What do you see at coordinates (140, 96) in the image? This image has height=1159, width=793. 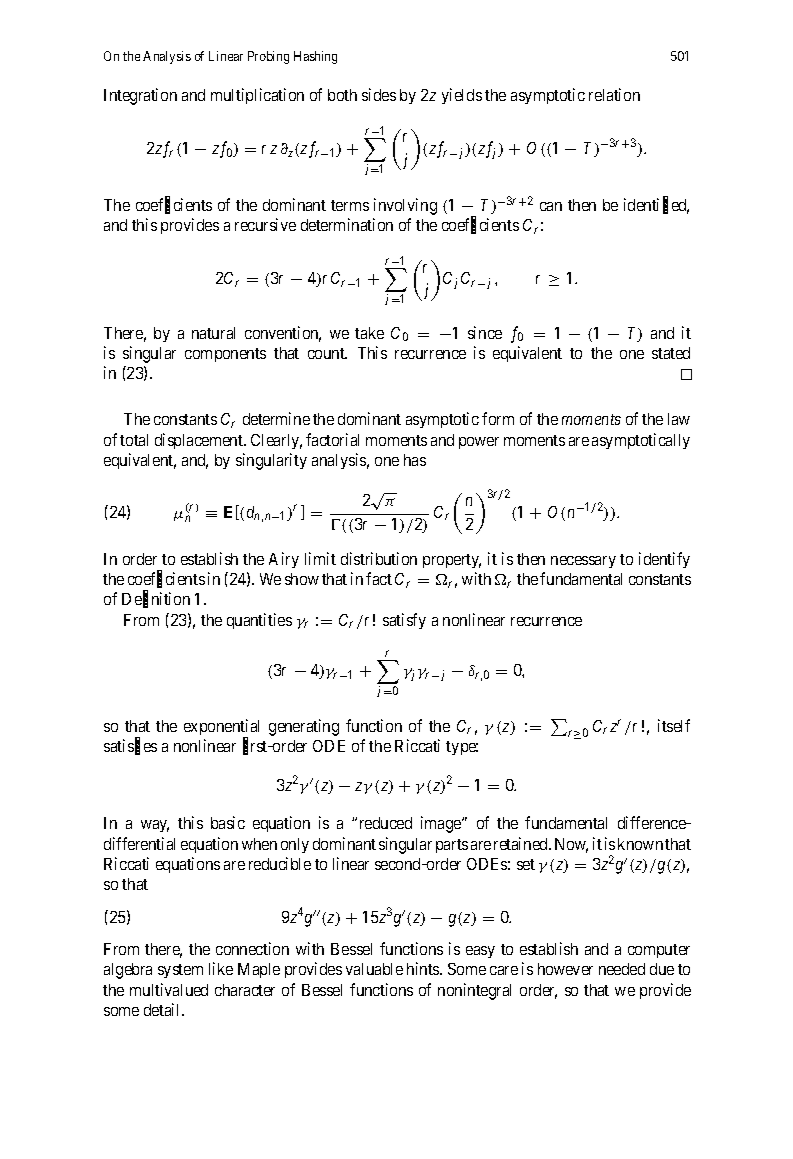 I see `Integration` at bounding box center [140, 96].
